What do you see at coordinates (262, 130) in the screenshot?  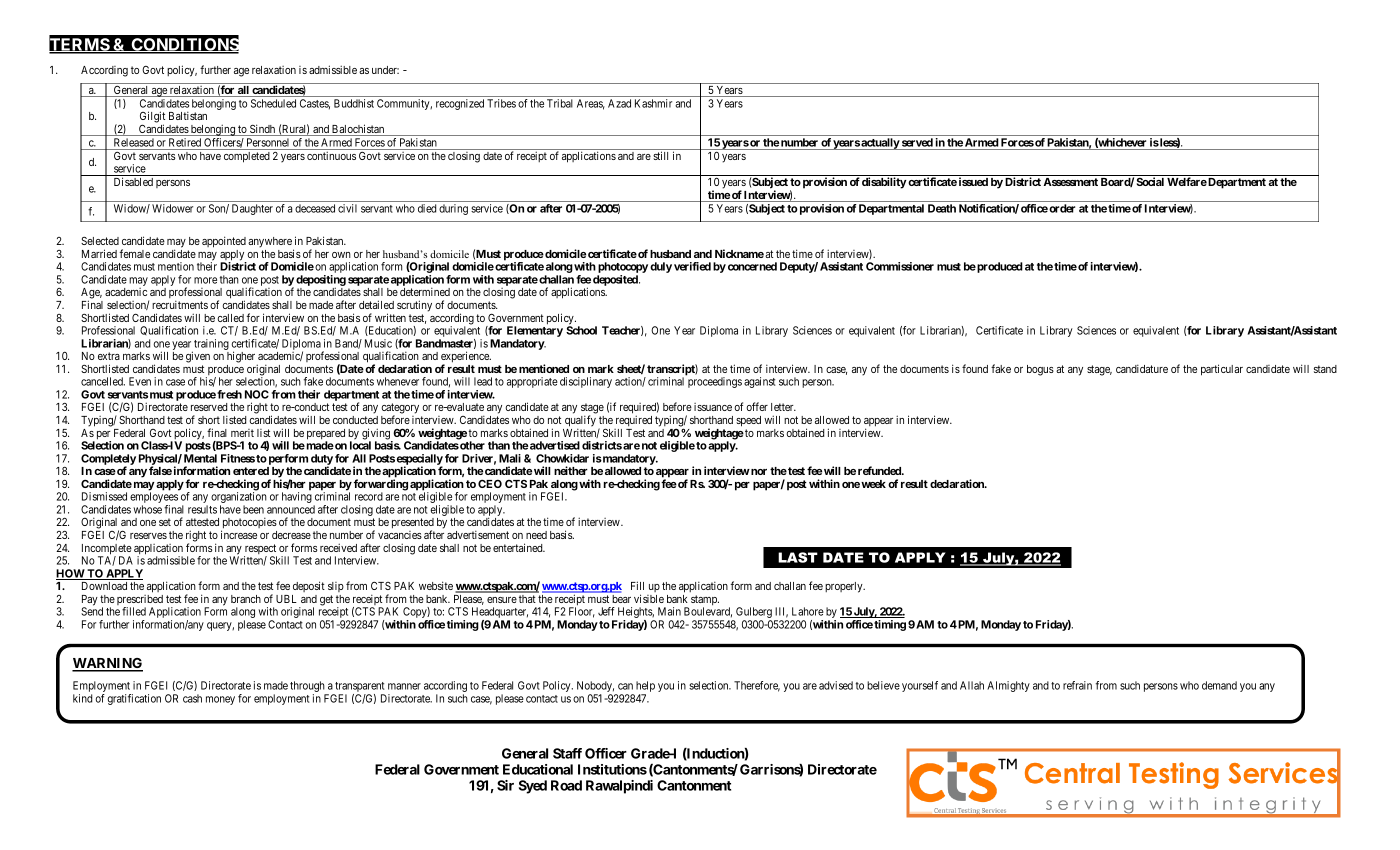 I see `Sindh` at bounding box center [262, 130].
